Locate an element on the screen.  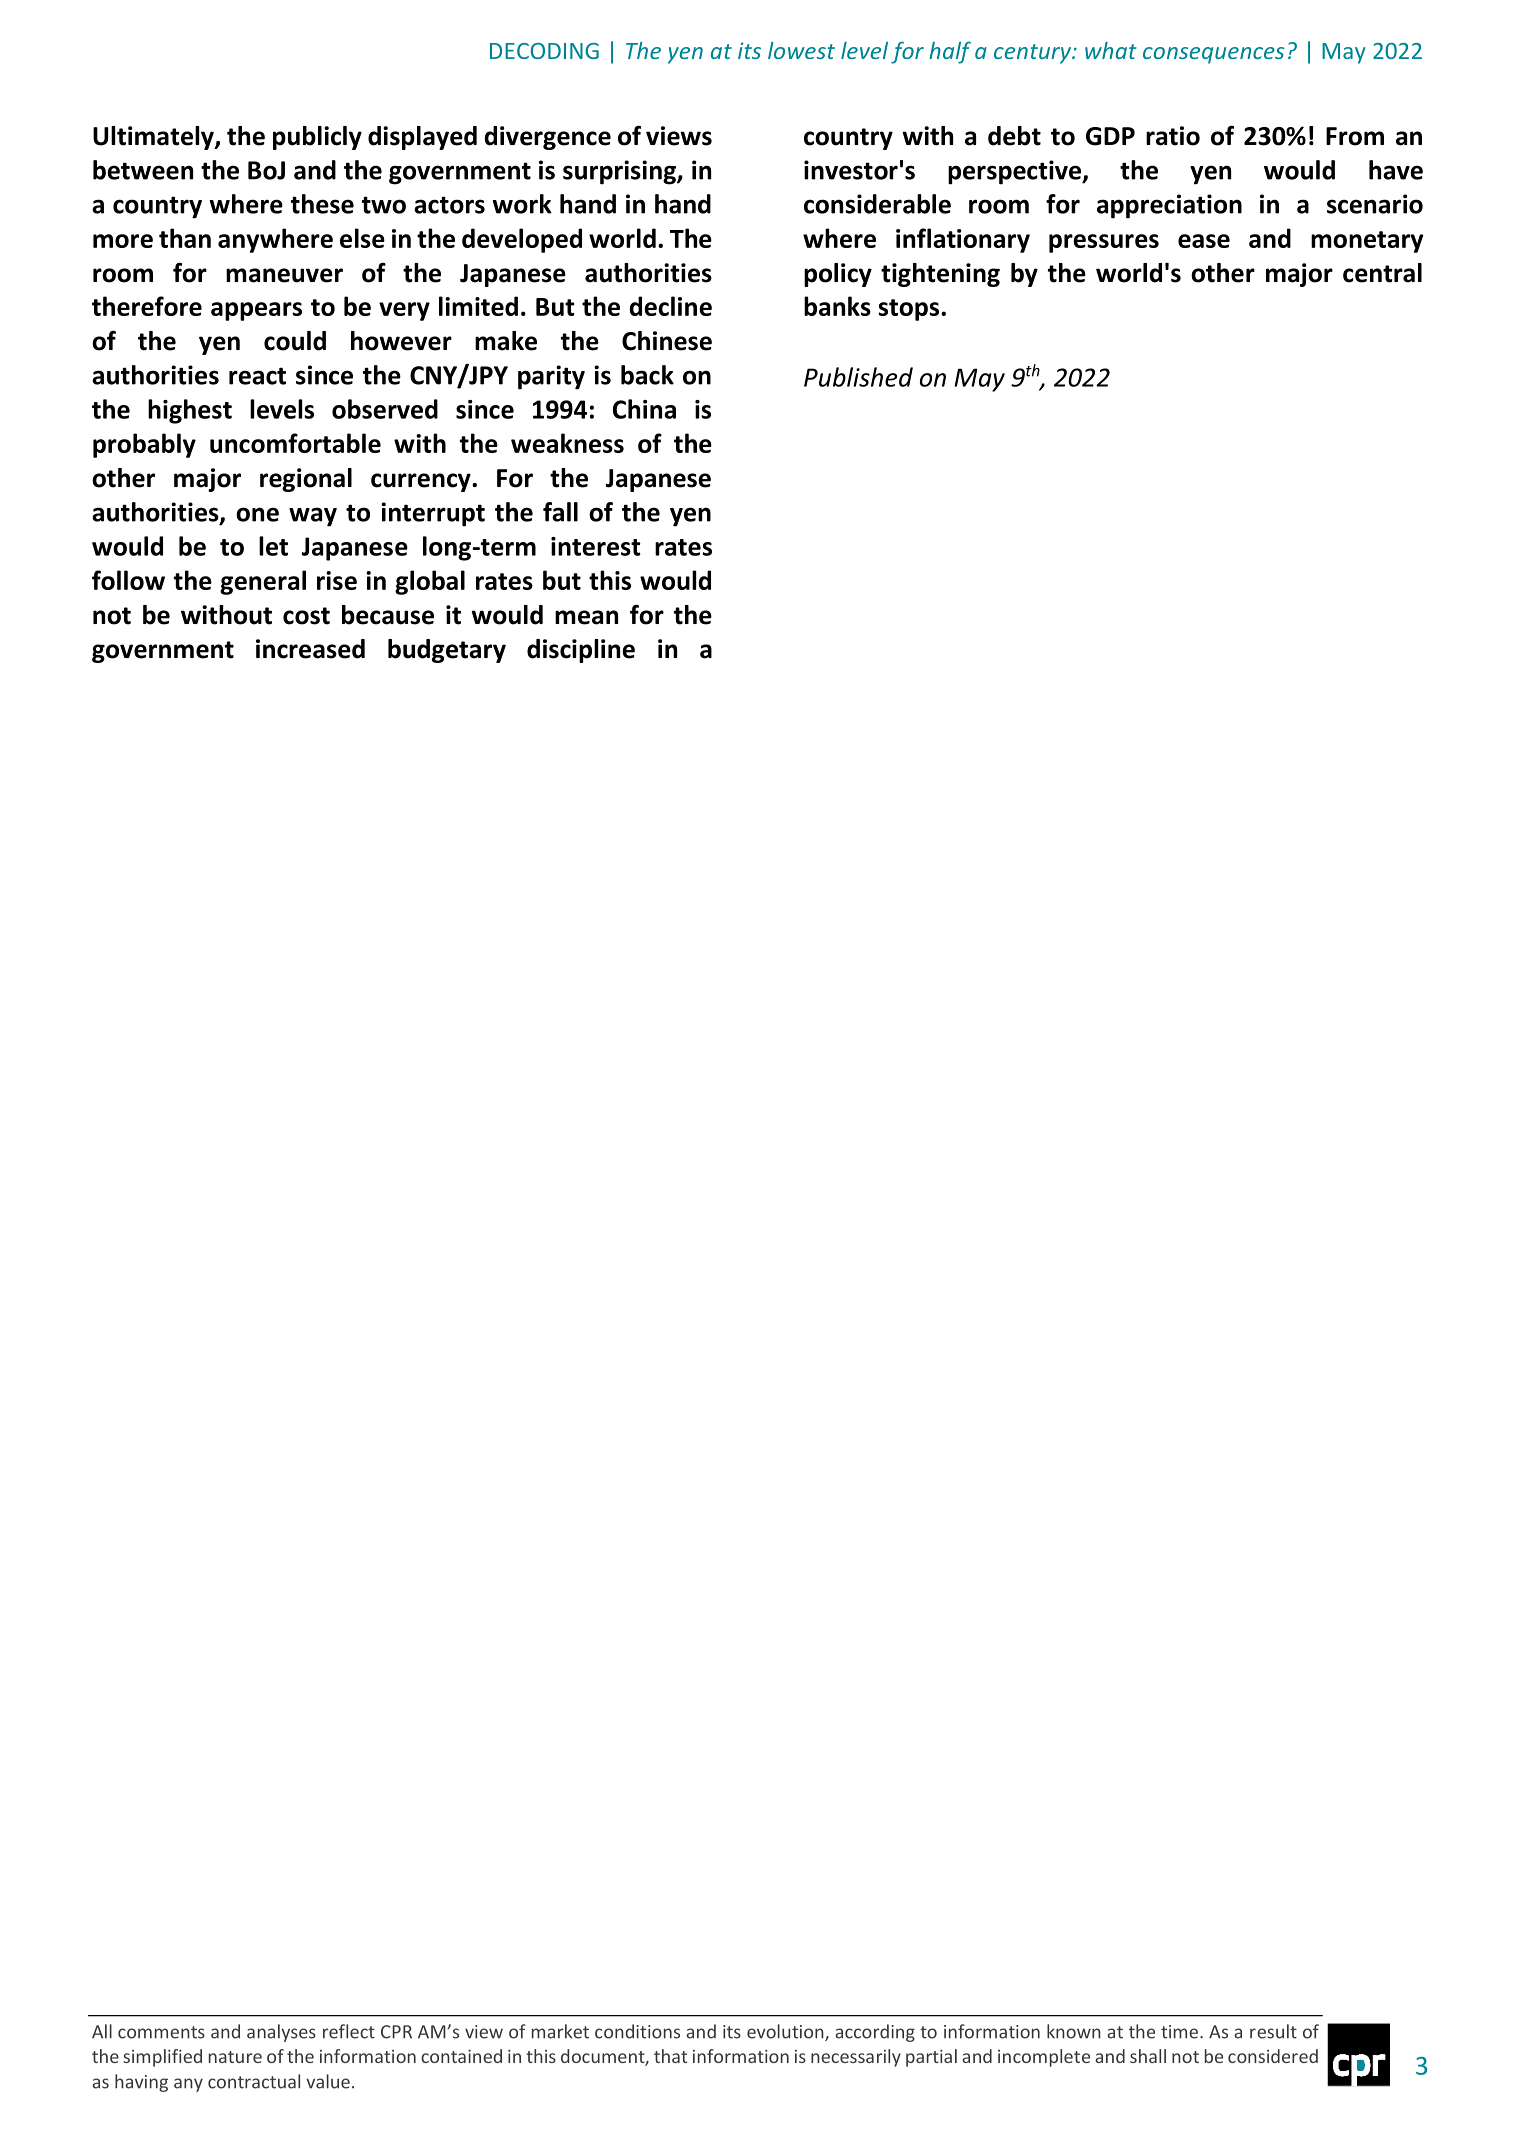
budgetary is located at coordinates (447, 651).
